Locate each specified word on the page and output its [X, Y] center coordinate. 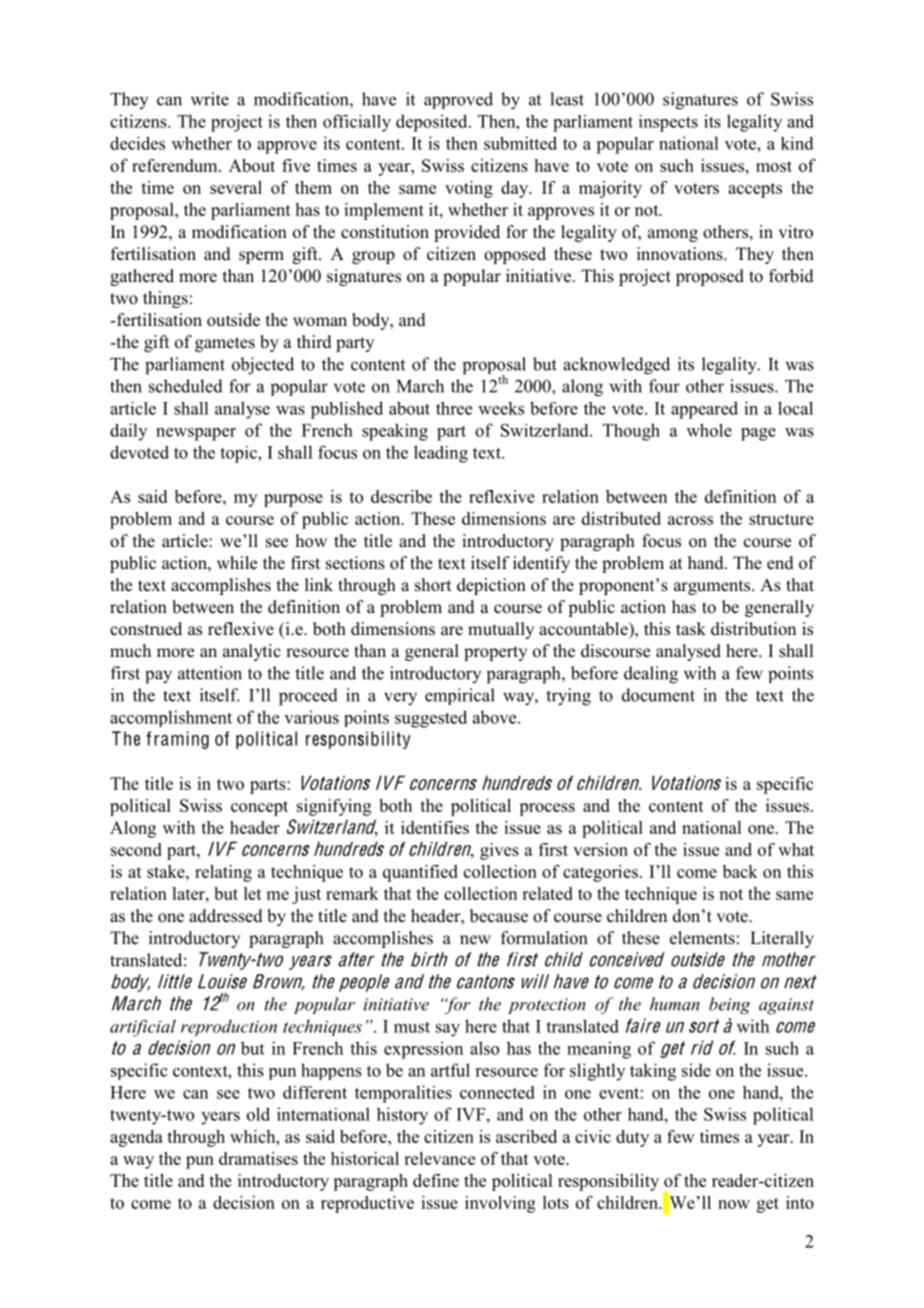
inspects [668, 123]
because [499, 916]
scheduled [186, 386]
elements [702, 938]
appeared [704, 410]
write [210, 99]
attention [210, 673]
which [254, 1136]
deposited [433, 123]
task [691, 629]
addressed [226, 916]
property [495, 653]
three [454, 408]
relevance [439, 1158]
